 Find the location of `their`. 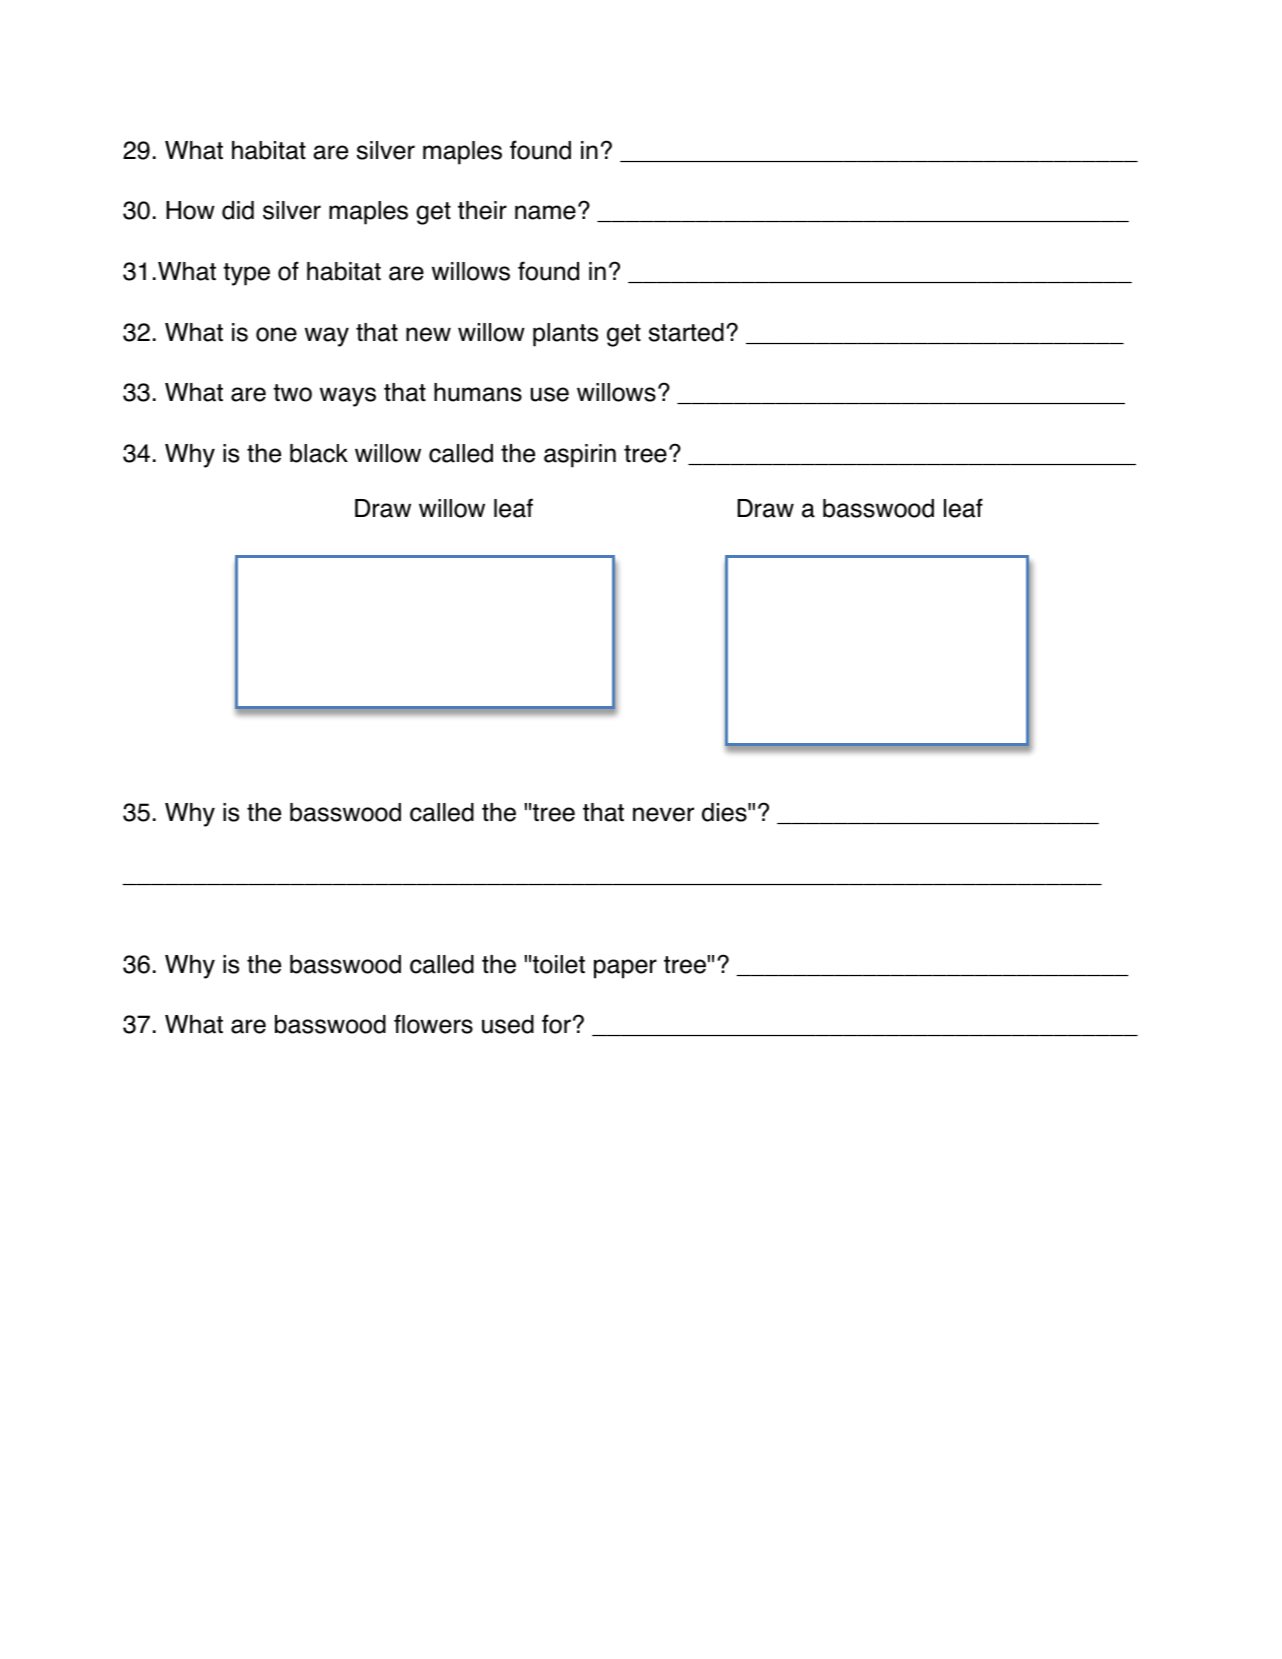

their is located at coordinates (482, 210).
